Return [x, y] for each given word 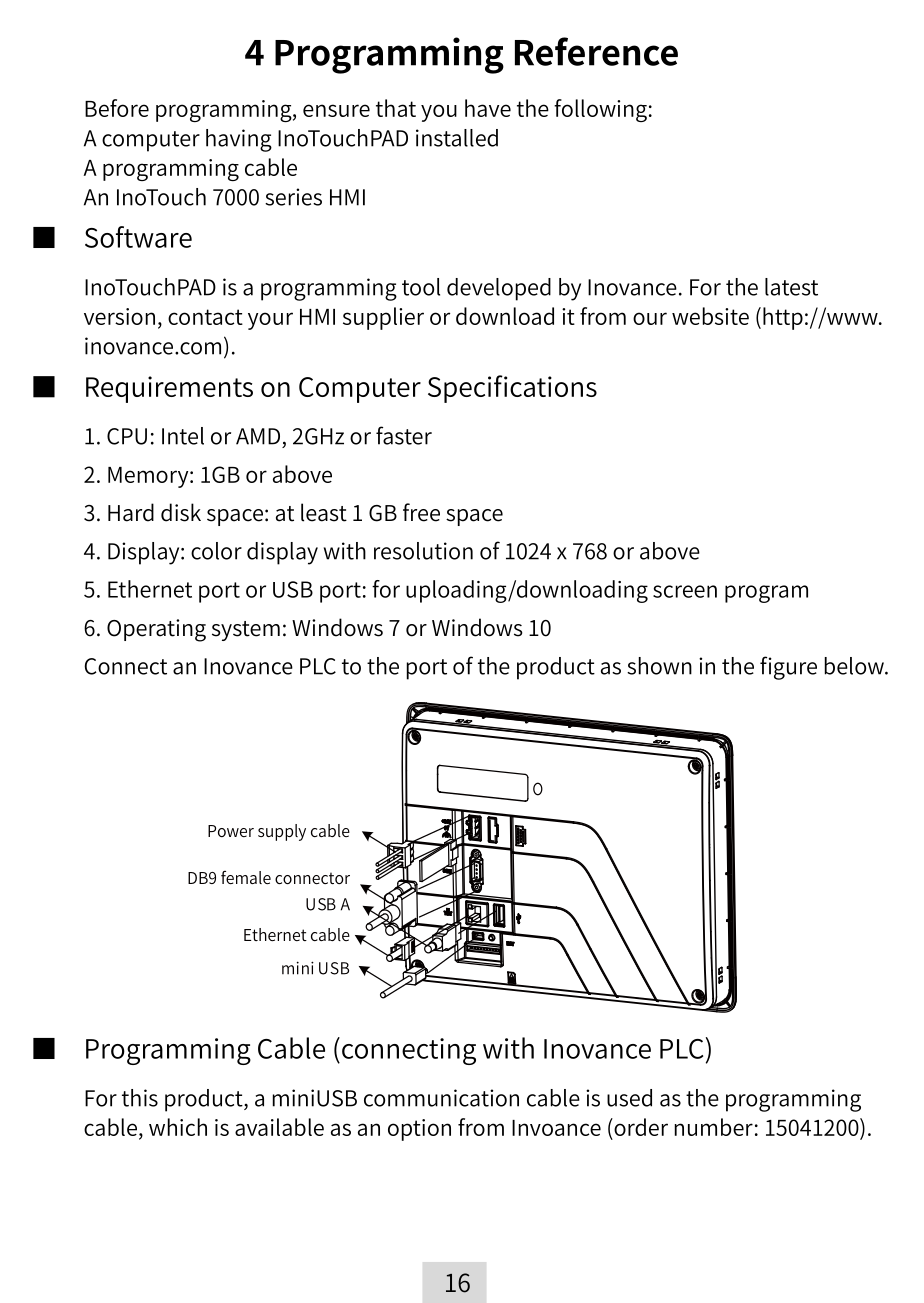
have [488, 108]
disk [181, 512]
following [600, 110]
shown [659, 666]
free [421, 512]
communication [441, 1098]
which [178, 1127]
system [246, 631]
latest [791, 287]
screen [685, 591]
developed [499, 289]
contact [205, 317]
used [629, 1098]
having [239, 140]
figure [788, 668]
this [140, 1098]
